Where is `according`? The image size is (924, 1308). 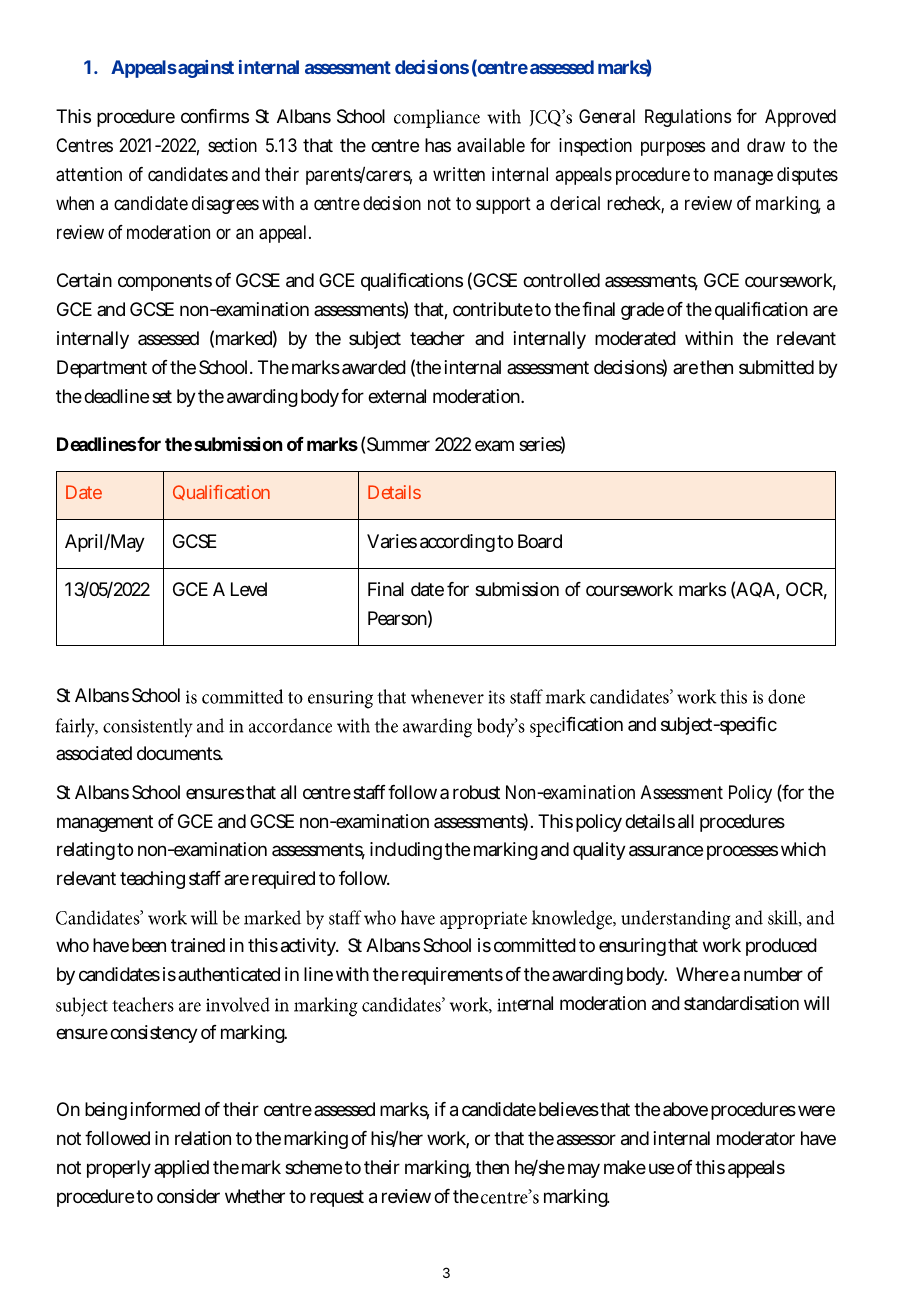
according is located at coordinates (457, 543).
